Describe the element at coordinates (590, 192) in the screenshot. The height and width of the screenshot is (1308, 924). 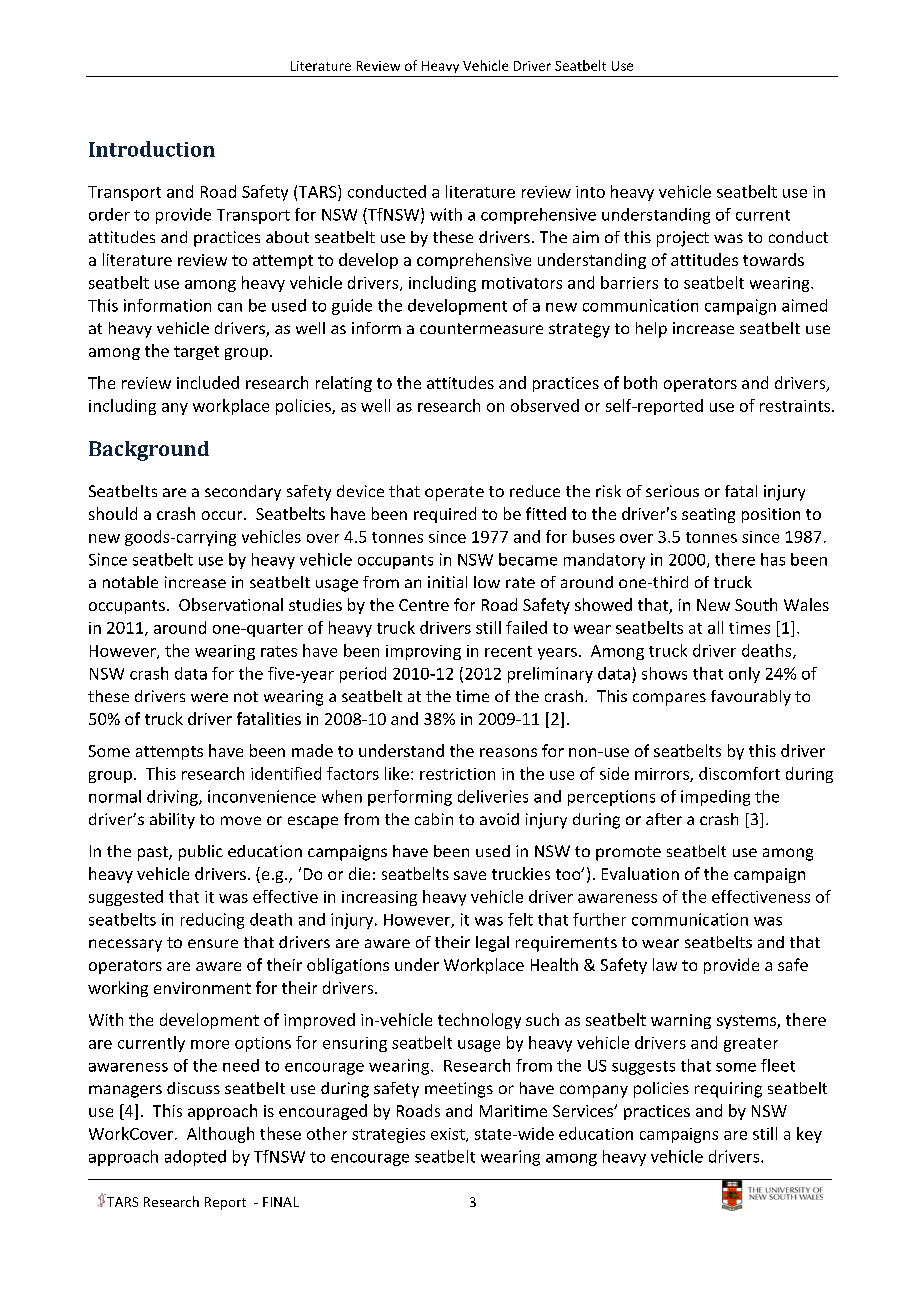
I see `into` at that location.
